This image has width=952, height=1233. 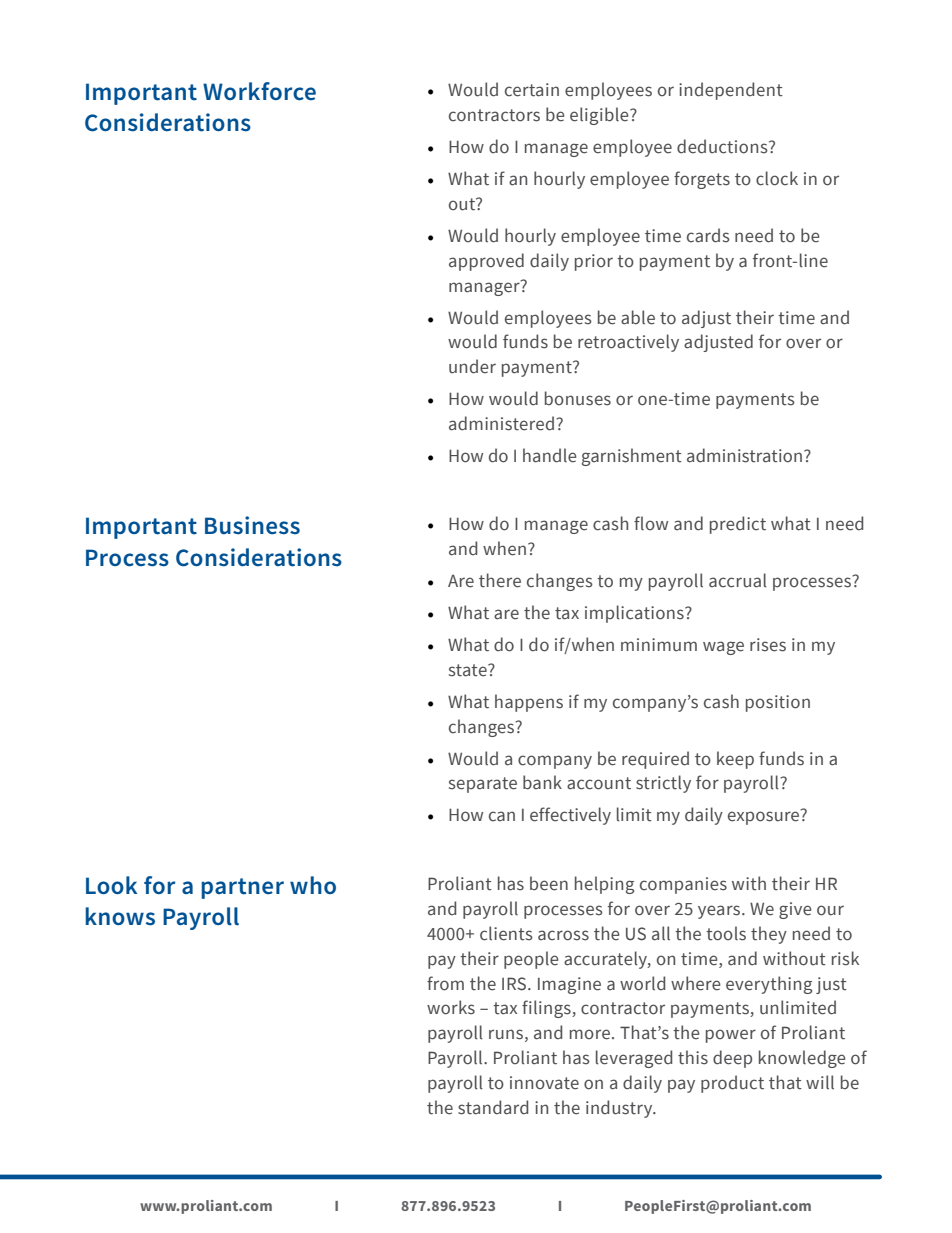 What do you see at coordinates (469, 670) in the image?
I see `state` at bounding box center [469, 670].
